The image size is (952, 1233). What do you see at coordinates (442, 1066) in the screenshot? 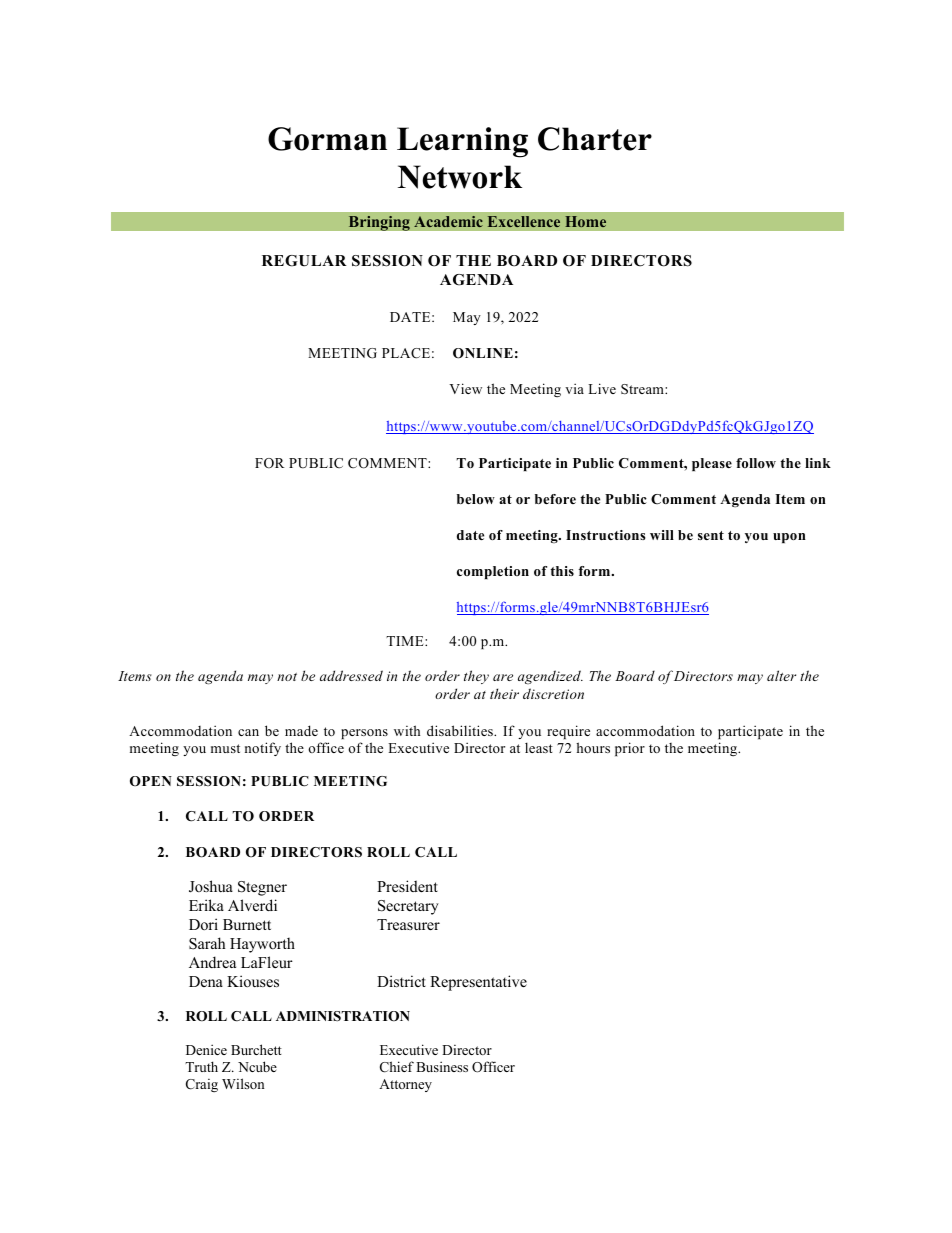
I see `Business` at bounding box center [442, 1066].
